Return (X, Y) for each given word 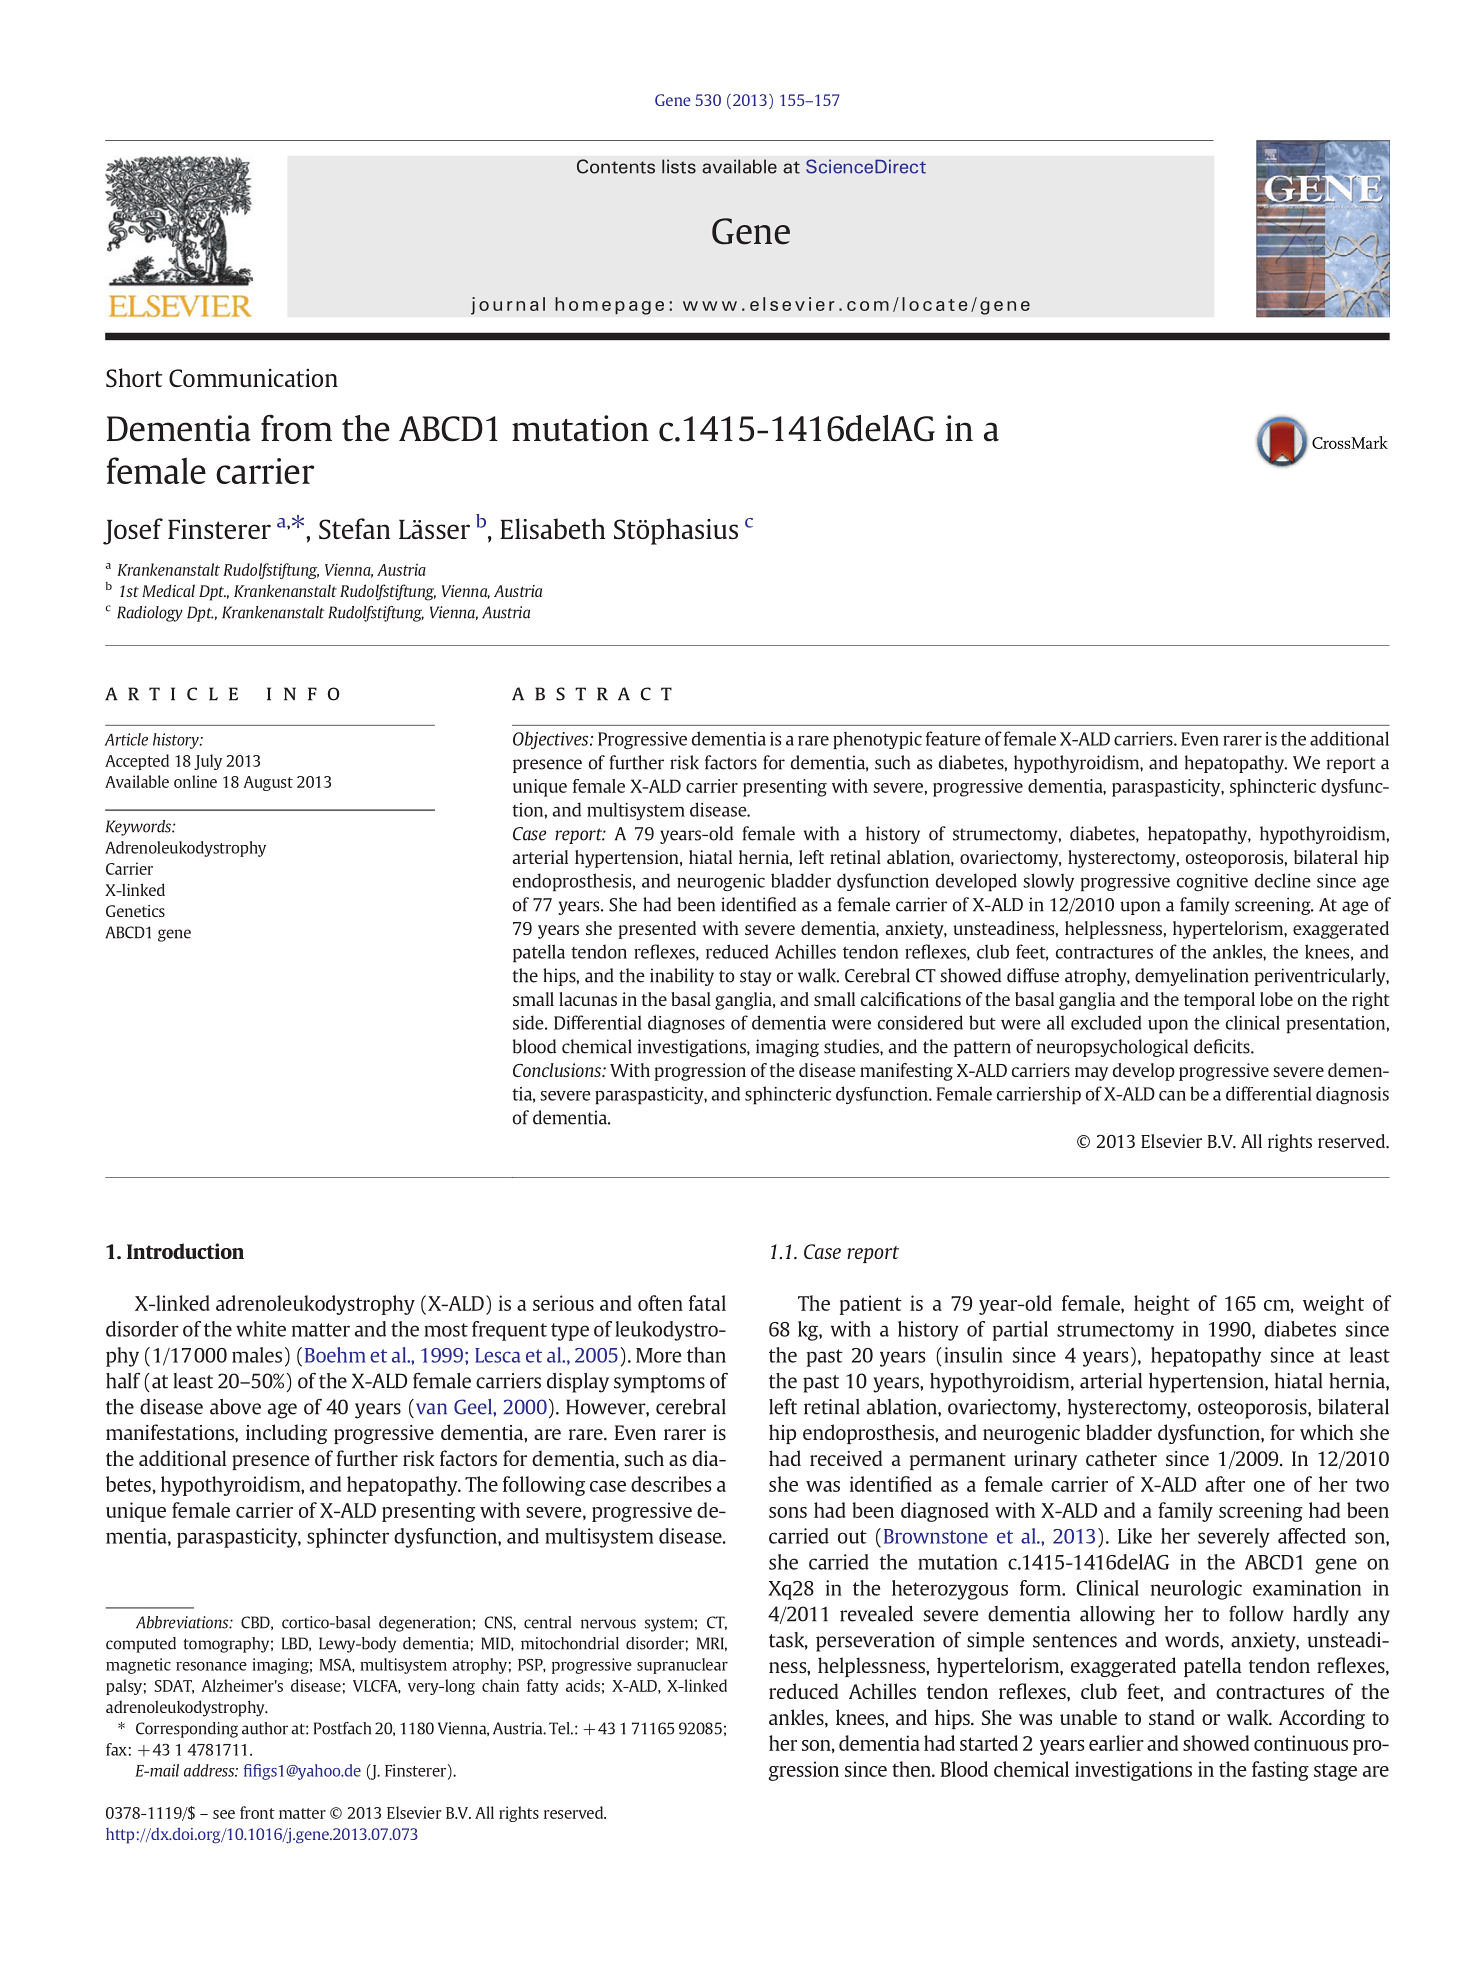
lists (679, 166)
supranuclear (682, 1666)
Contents (616, 166)
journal (508, 306)
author (265, 1728)
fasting (1280, 1771)
